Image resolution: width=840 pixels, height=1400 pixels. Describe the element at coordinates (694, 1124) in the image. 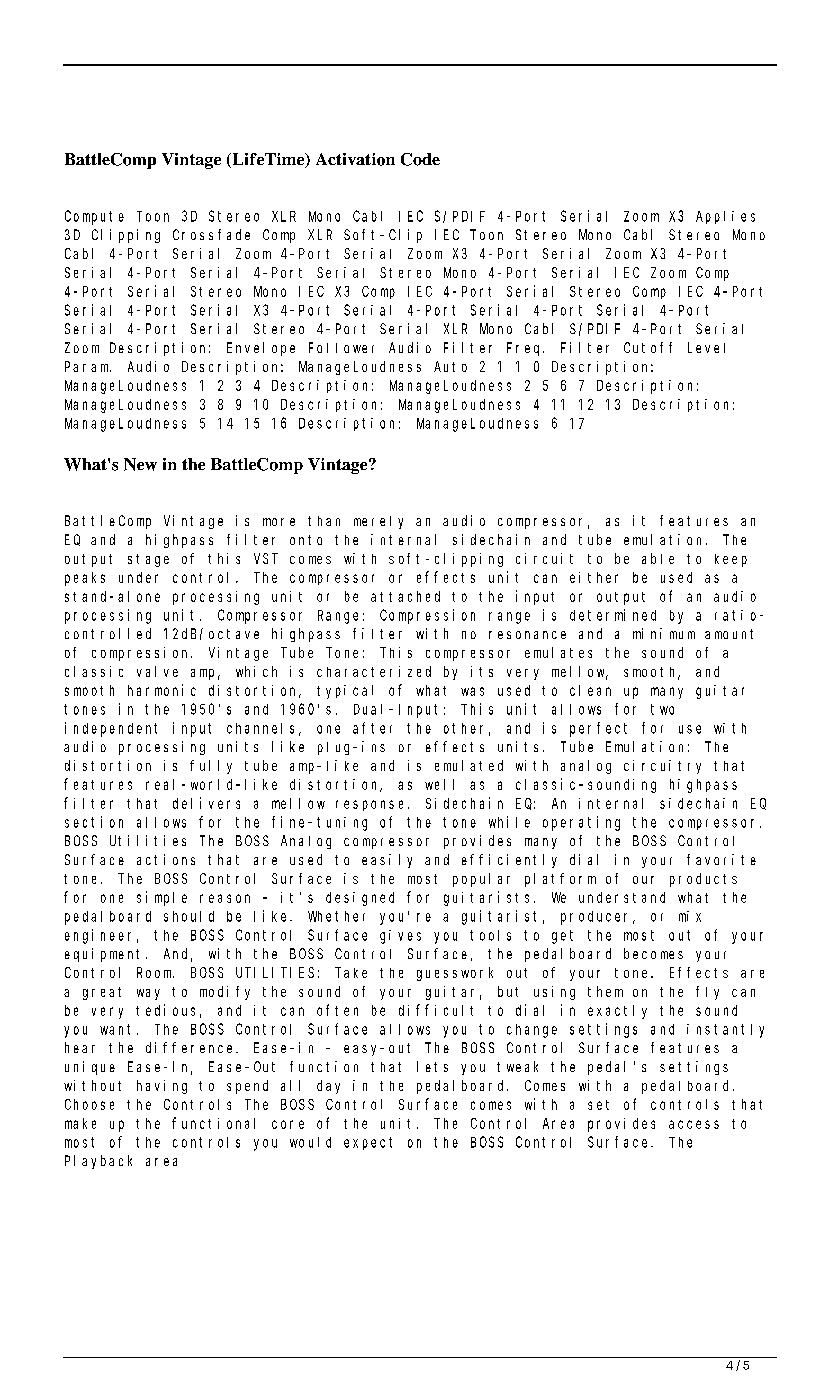

I see `access` at that location.
